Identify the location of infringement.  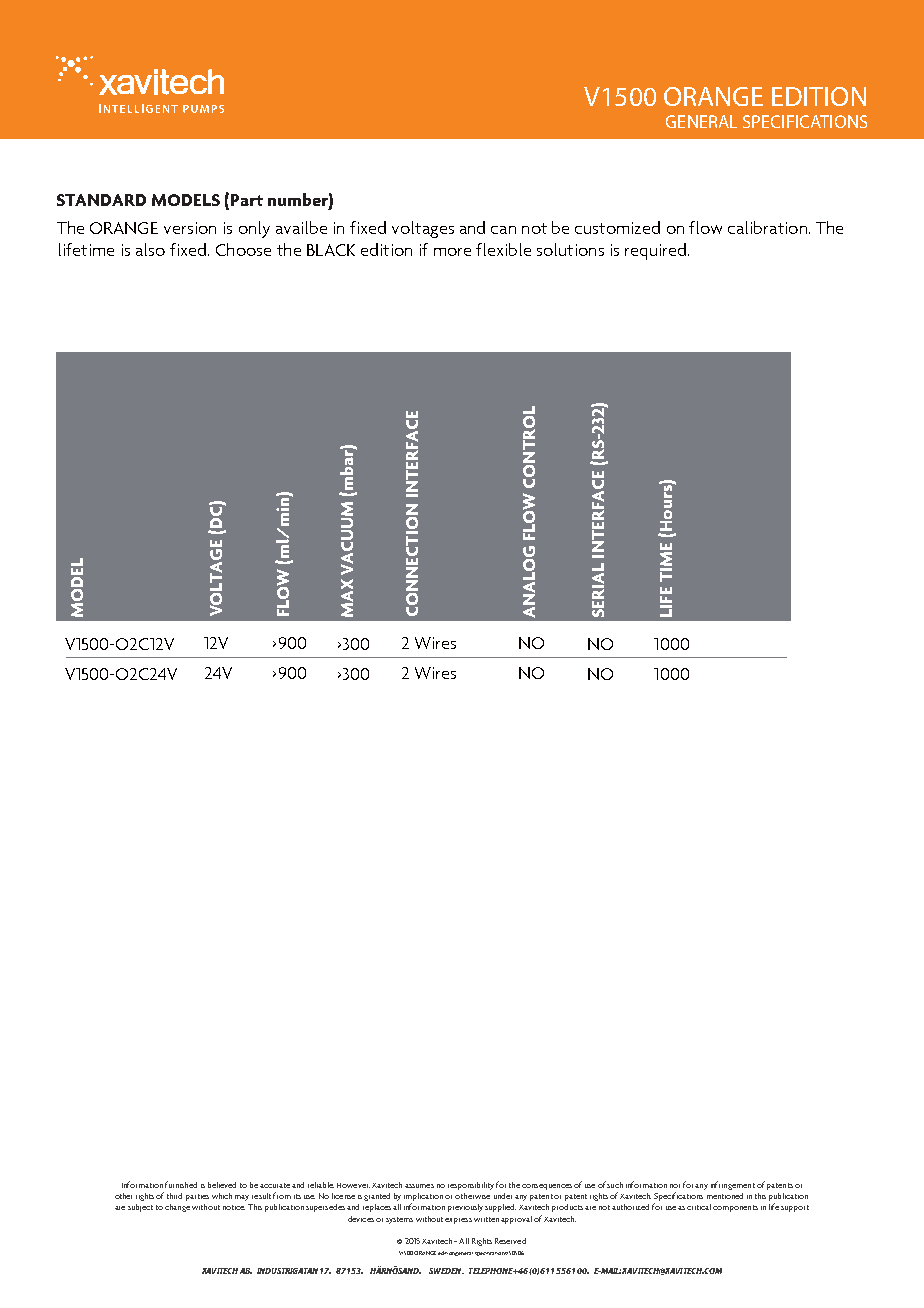
(733, 1185).
